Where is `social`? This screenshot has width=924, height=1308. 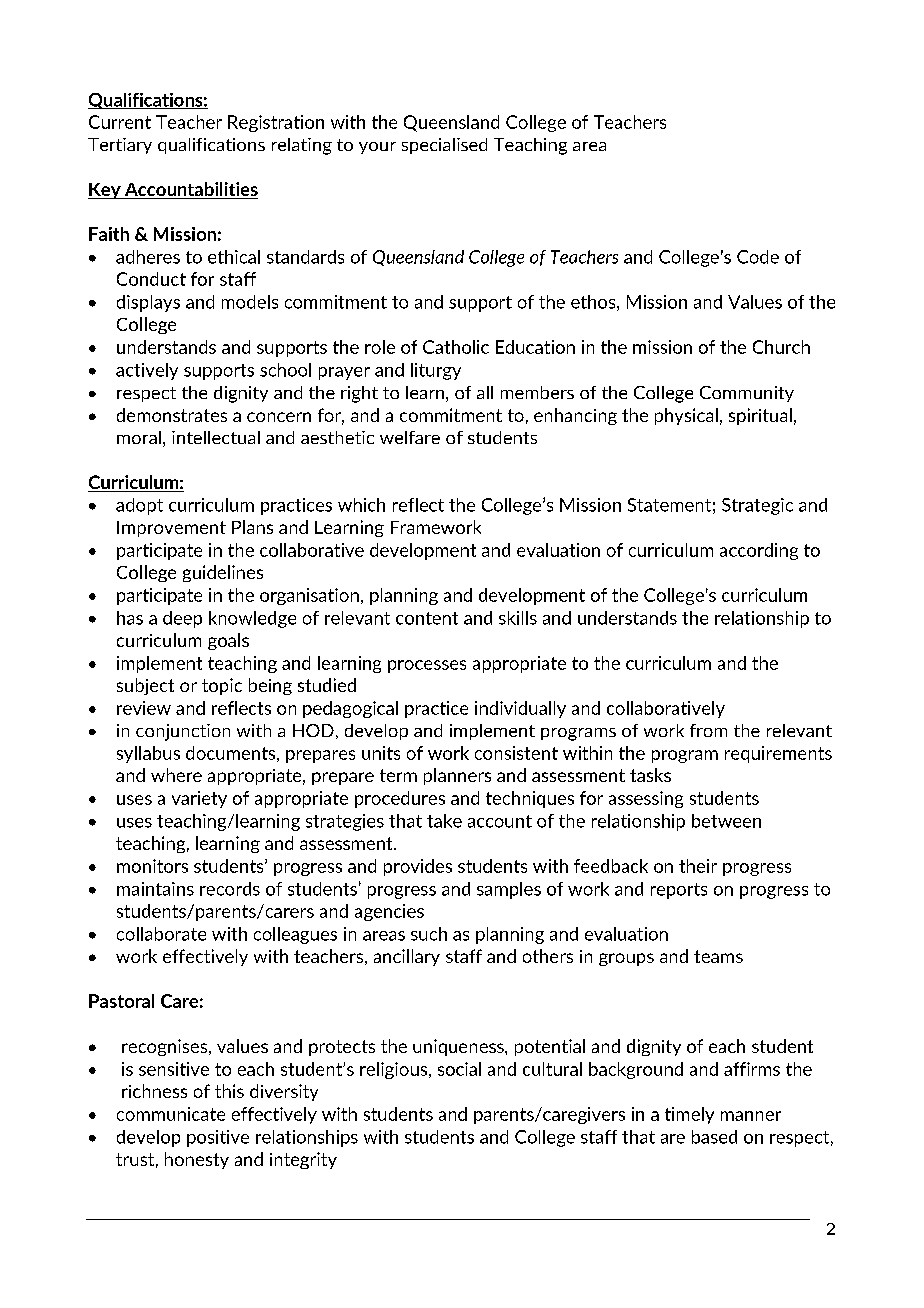
social is located at coordinates (459, 1069).
